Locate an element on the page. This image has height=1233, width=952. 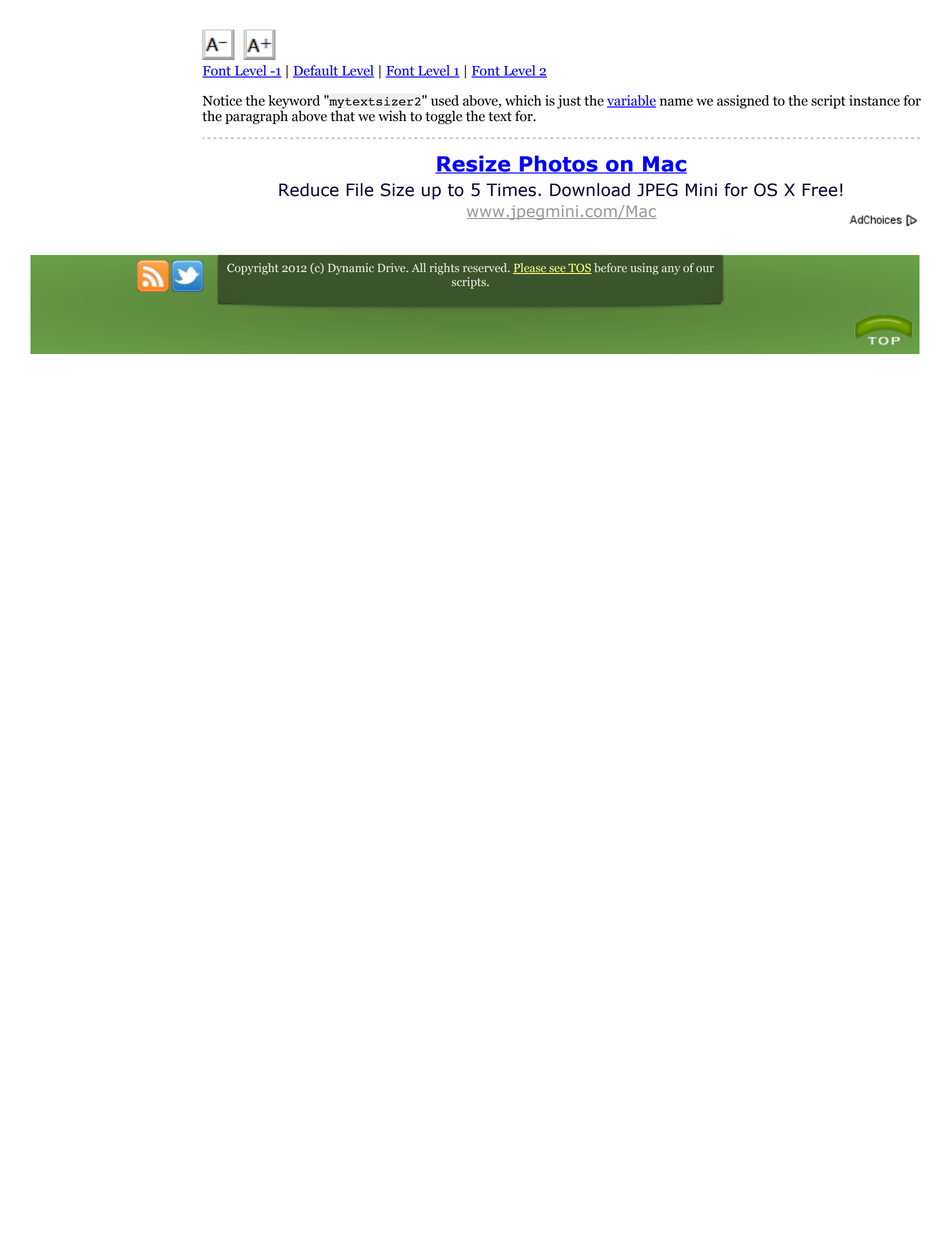
Default is located at coordinates (317, 71).
